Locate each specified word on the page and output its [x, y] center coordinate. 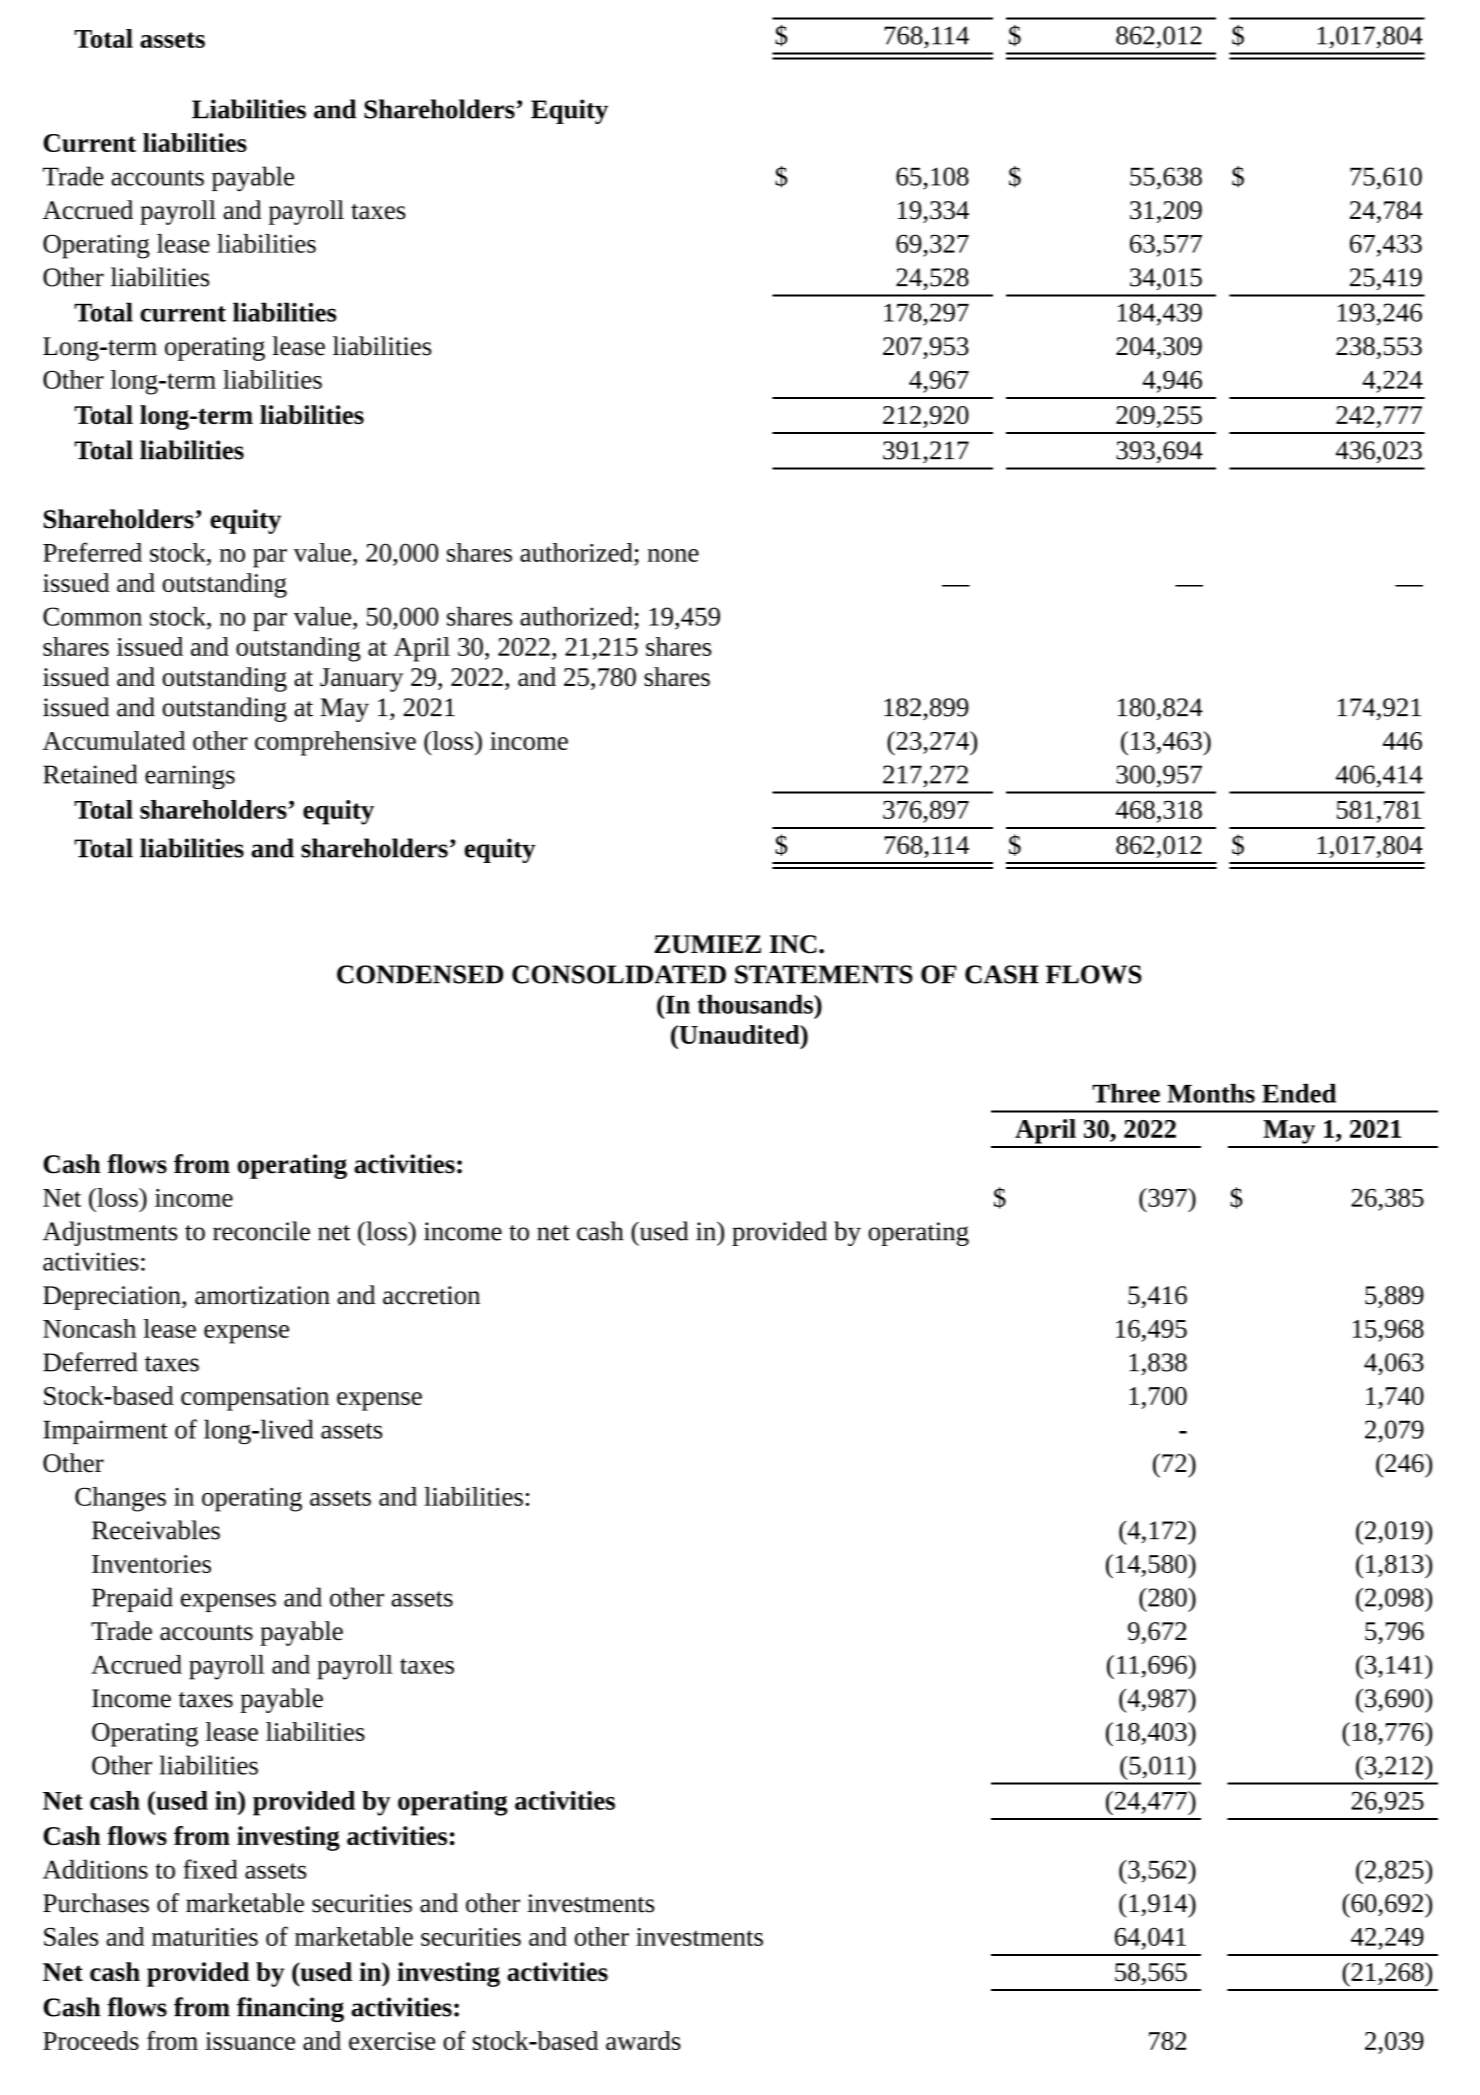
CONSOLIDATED [619, 974]
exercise [392, 2041]
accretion [431, 1295]
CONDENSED [420, 974]
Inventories [151, 1564]
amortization [262, 1295]
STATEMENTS [824, 974]
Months [1211, 1093]
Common [92, 616]
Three [1126, 1093]
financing [290, 2009]
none [673, 555]
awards [643, 2040]
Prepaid [132, 1599]
